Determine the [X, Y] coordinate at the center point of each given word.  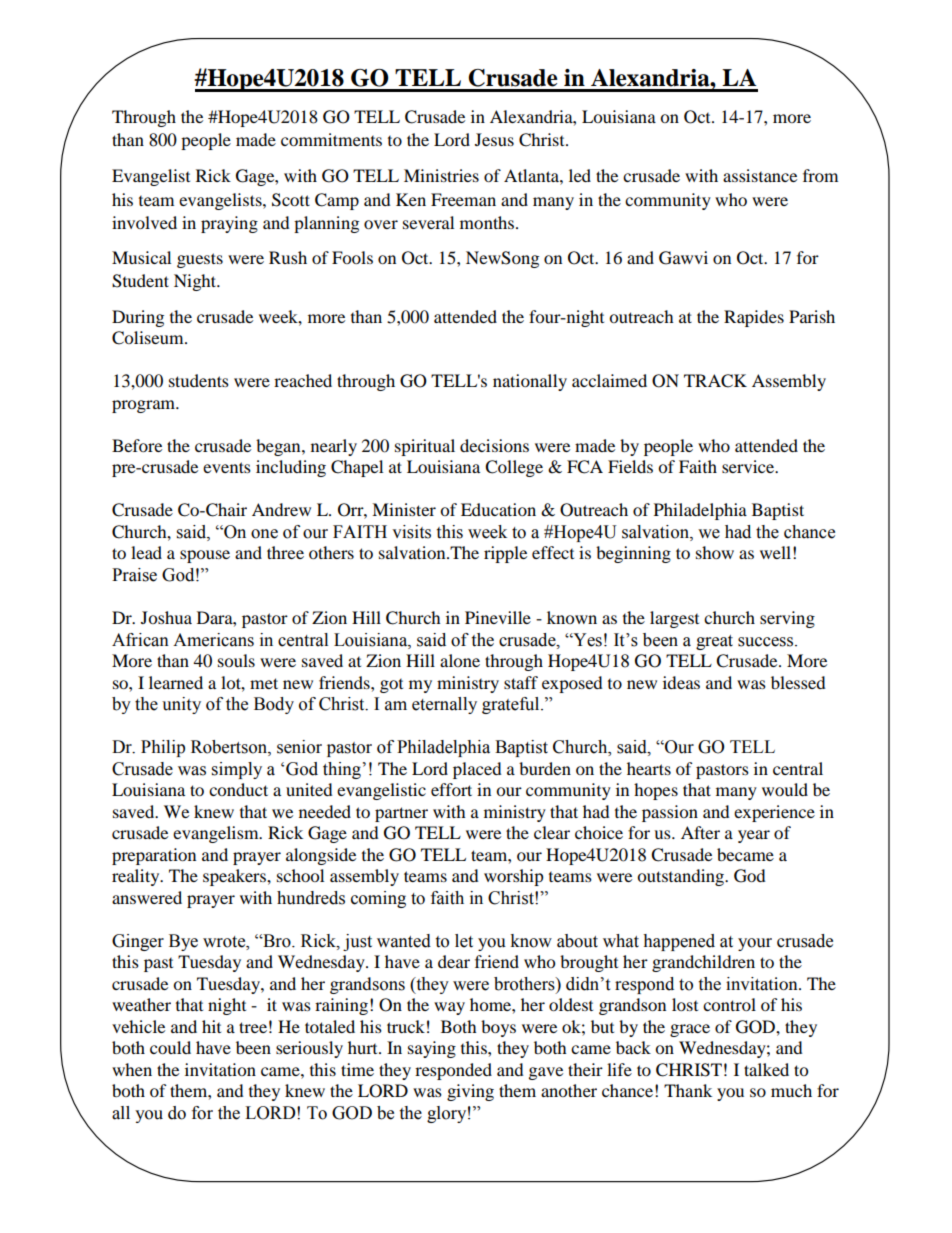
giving [470, 1092]
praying [229, 224]
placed [477, 770]
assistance [760, 175]
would [785, 789]
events [227, 467]
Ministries [441, 175]
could [170, 1047]
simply [237, 770]
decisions [494, 445]
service [749, 466]
